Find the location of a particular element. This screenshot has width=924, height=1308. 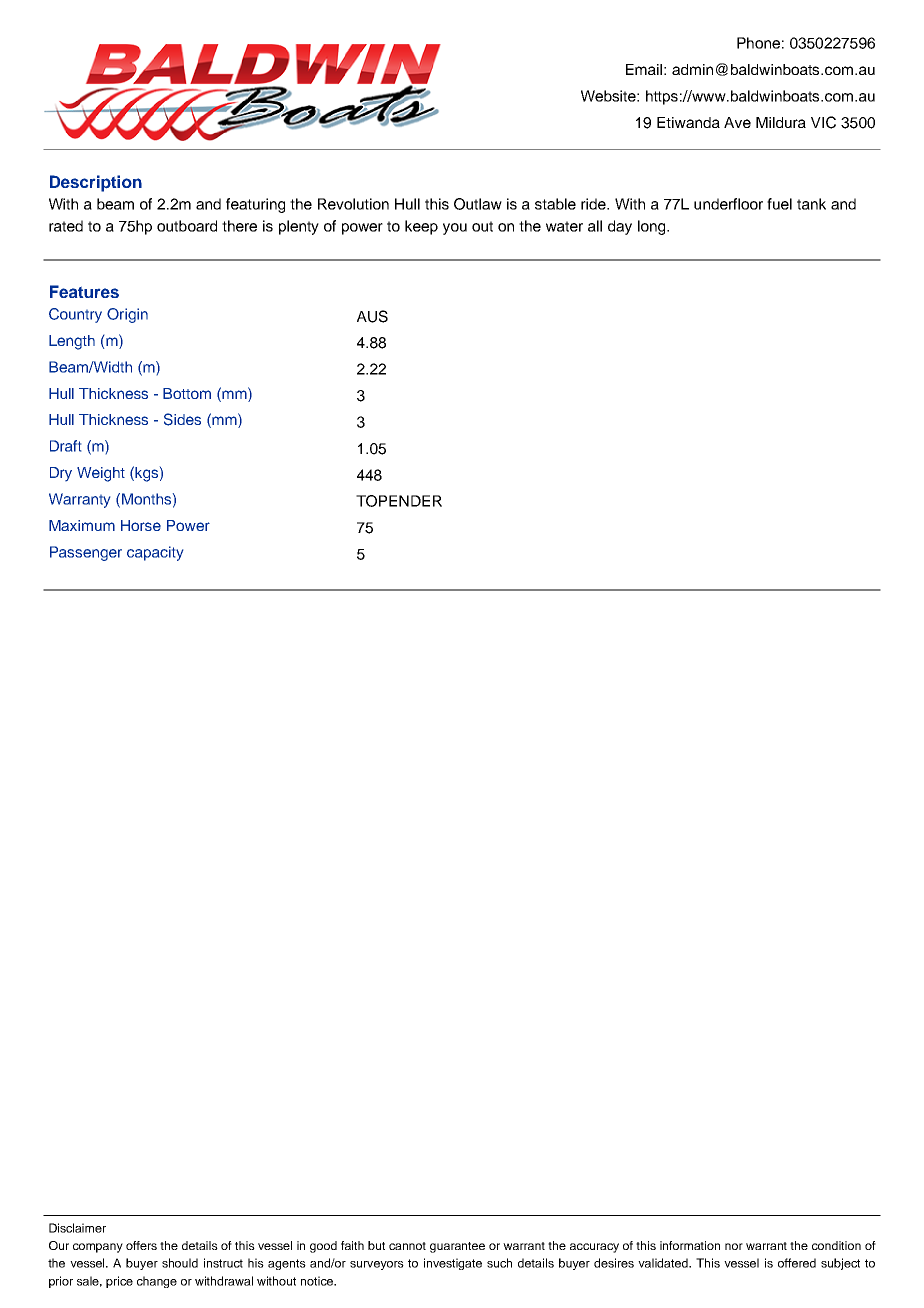

investigate is located at coordinates (453, 1264).
